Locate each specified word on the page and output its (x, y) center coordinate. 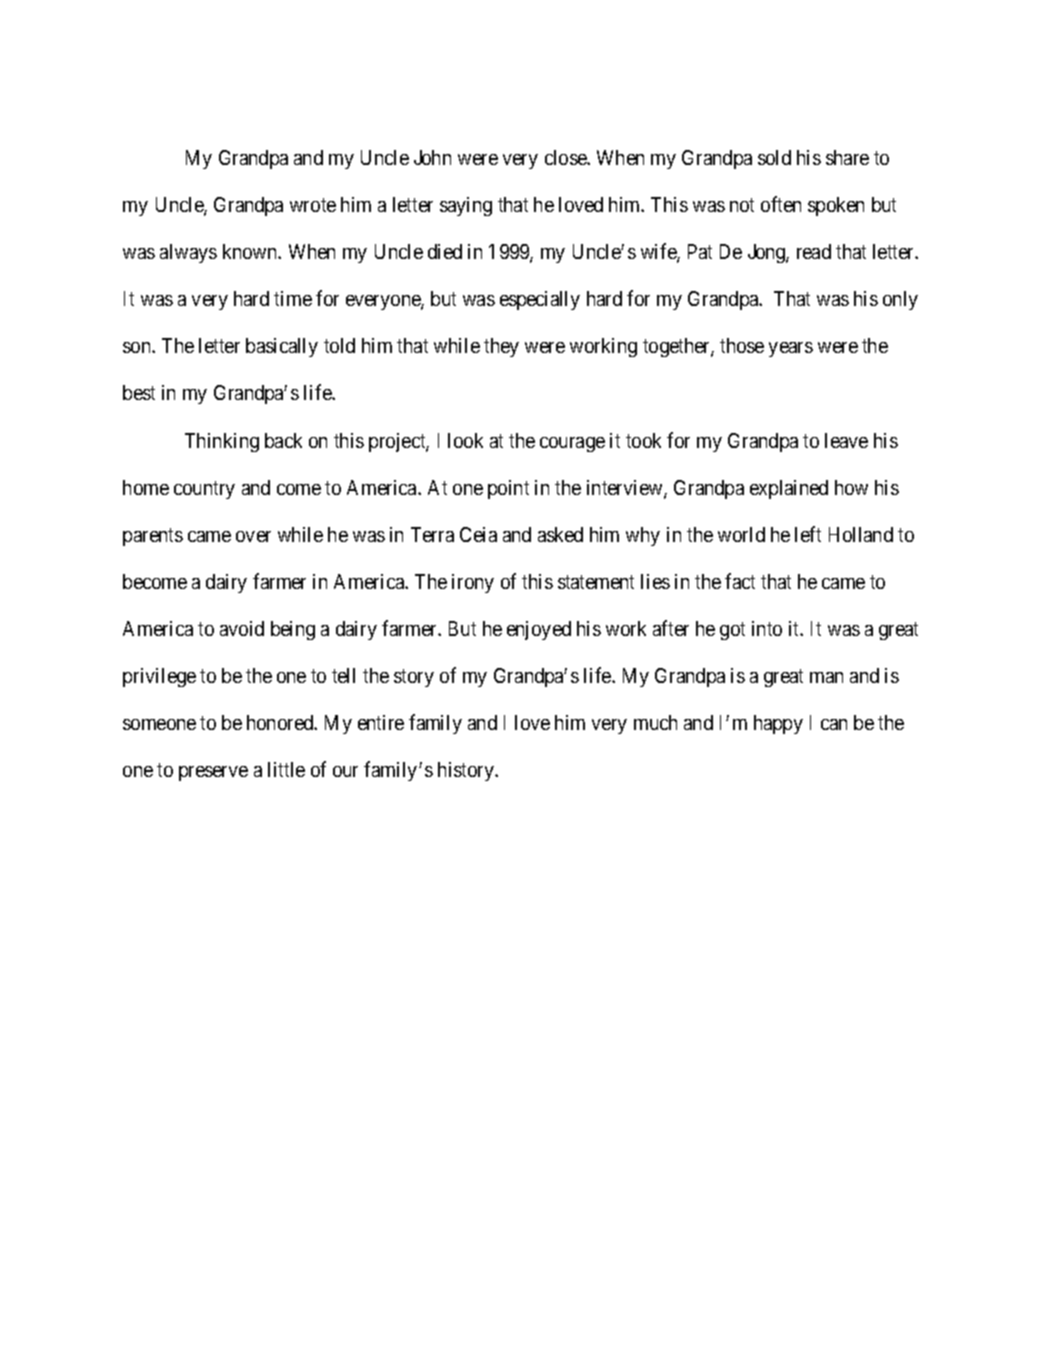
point (508, 489)
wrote (313, 205)
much (655, 722)
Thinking (222, 442)
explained (789, 489)
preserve (213, 773)
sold (774, 157)
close (566, 157)
